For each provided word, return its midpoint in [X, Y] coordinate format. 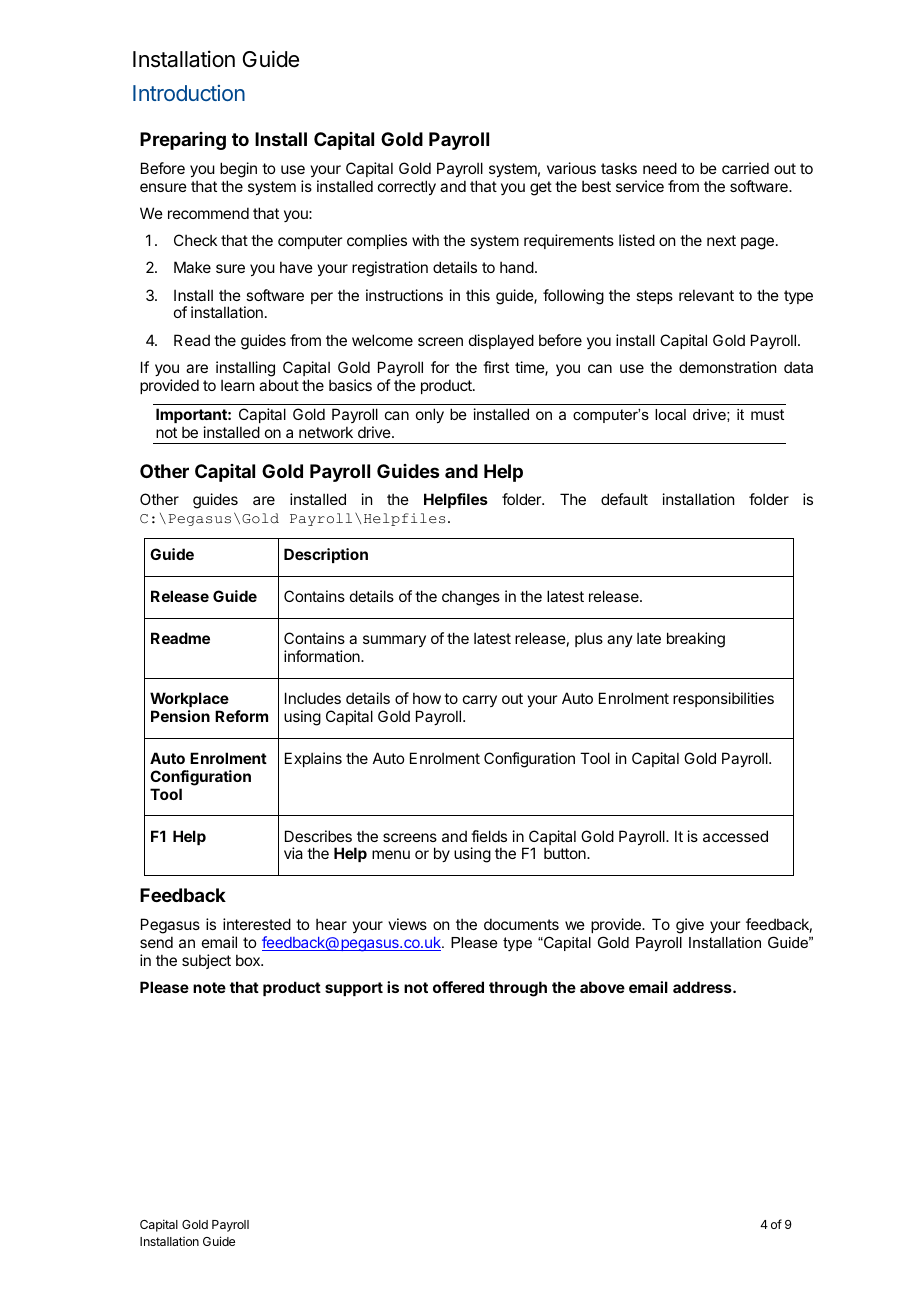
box [249, 960]
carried [745, 168]
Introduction [189, 93]
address [703, 987]
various [571, 168]
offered [458, 987]
